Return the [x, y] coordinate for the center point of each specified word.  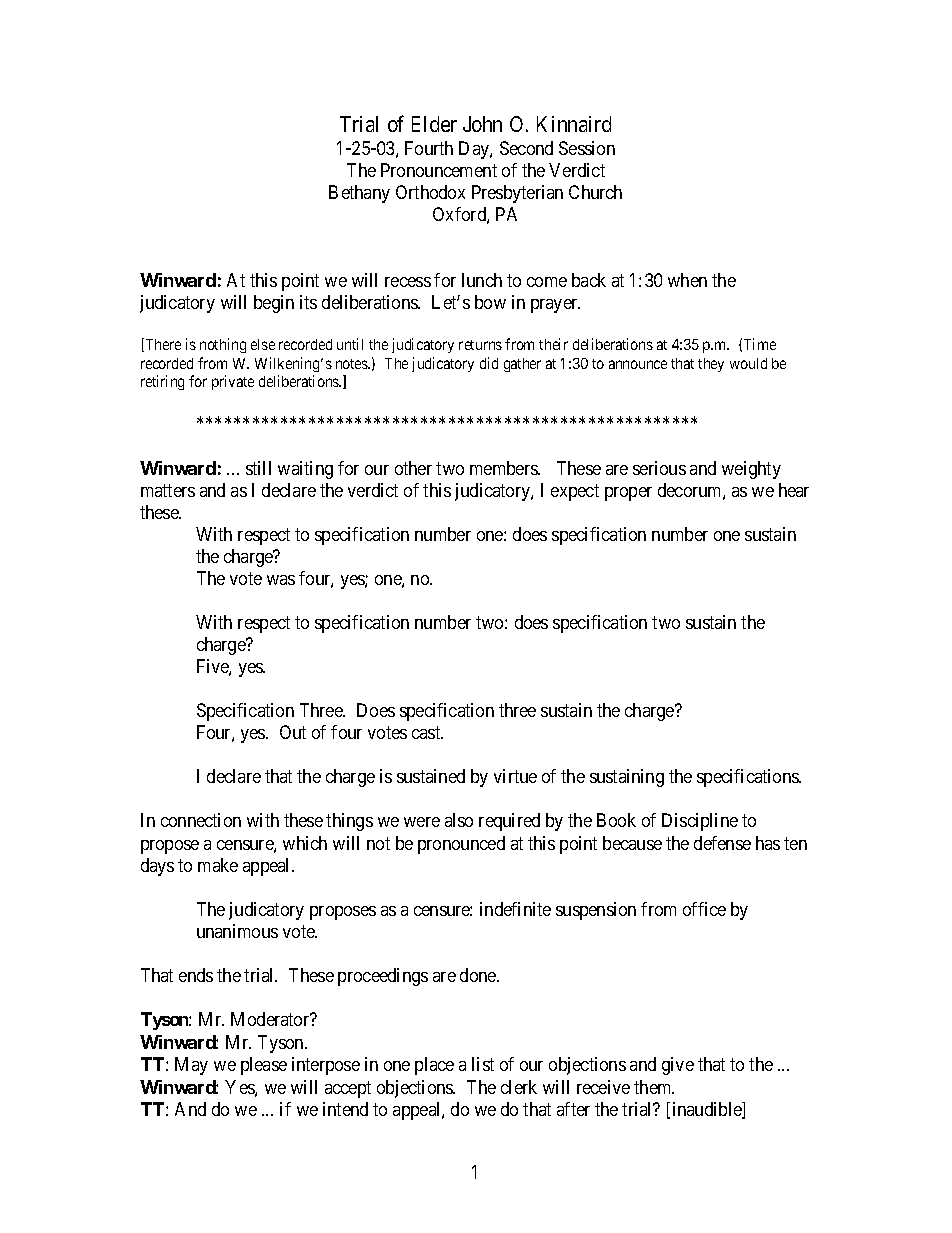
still [258, 468]
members [504, 468]
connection [201, 820]
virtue [515, 776]
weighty [751, 470]
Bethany [359, 194]
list [483, 1064]
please [264, 1066]
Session [587, 148]
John [482, 124]
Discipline [700, 822]
